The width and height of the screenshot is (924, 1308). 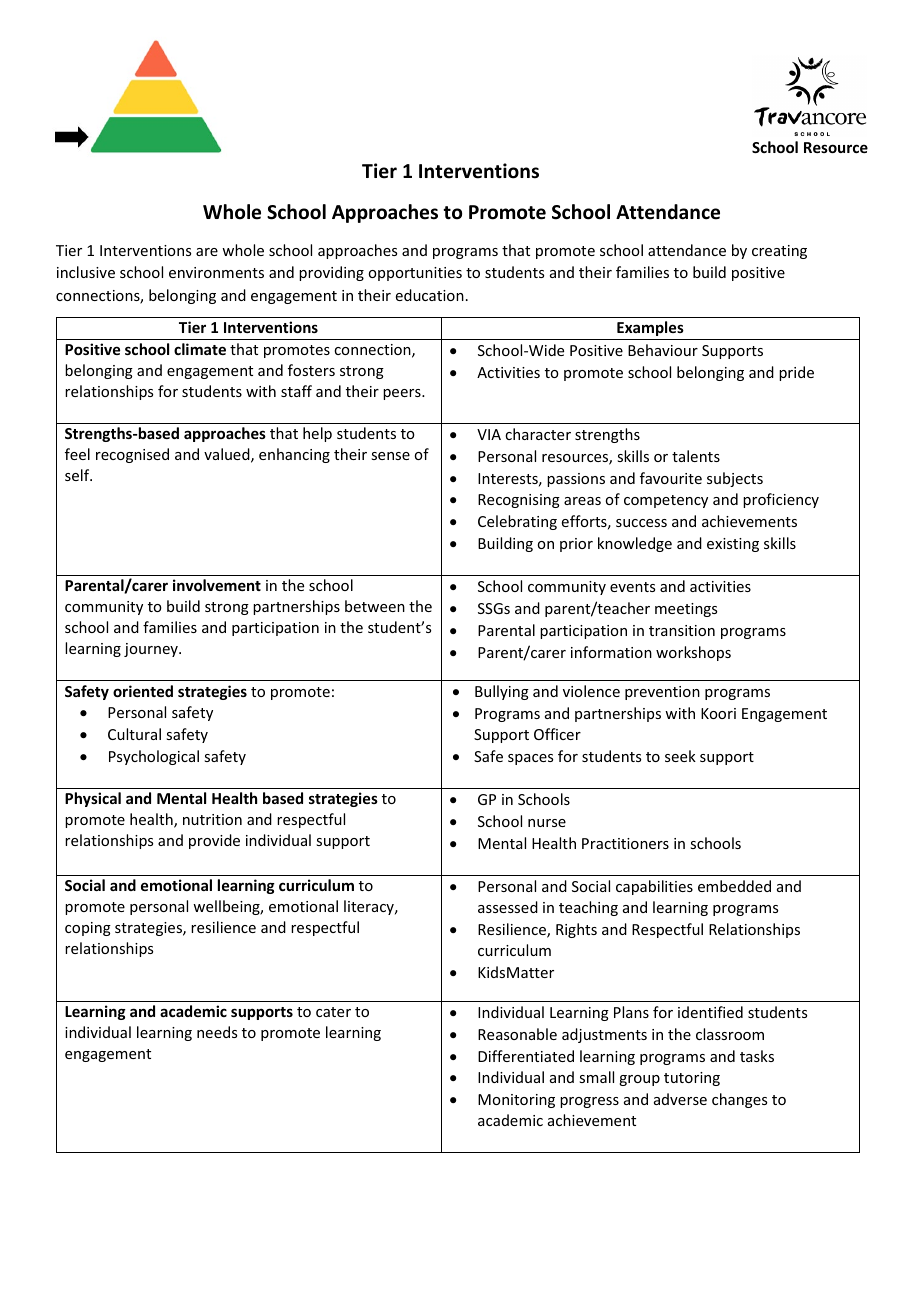 I want to click on seek, so click(x=680, y=756).
